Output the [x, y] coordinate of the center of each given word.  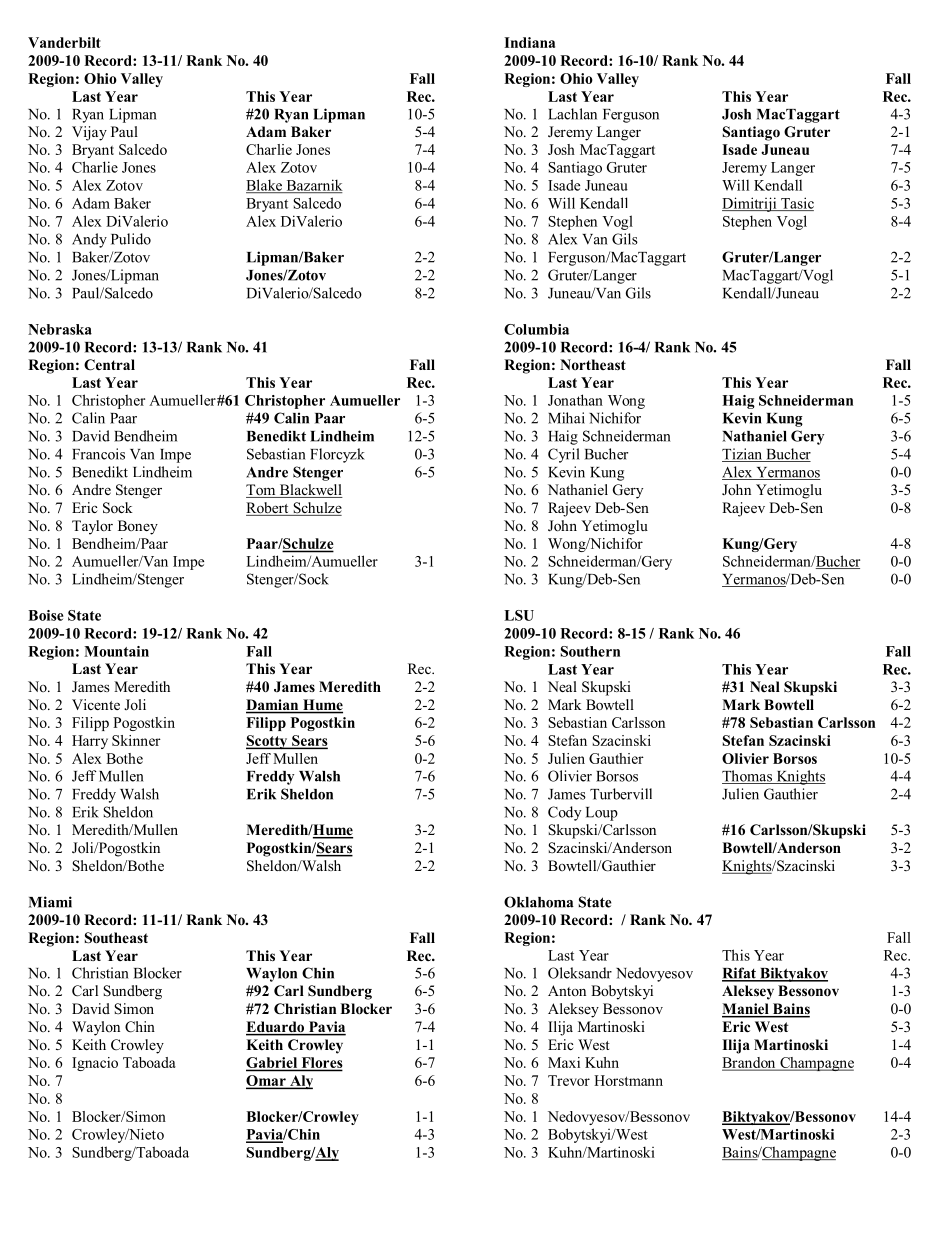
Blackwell [310, 491]
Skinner [136, 740]
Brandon [750, 1064]
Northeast [593, 364]
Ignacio [95, 1064]
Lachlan [572, 114]
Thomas [748, 777]
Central [109, 365]
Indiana [529, 42]
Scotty [268, 742]
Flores [321, 1064]
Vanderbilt [64, 42]
